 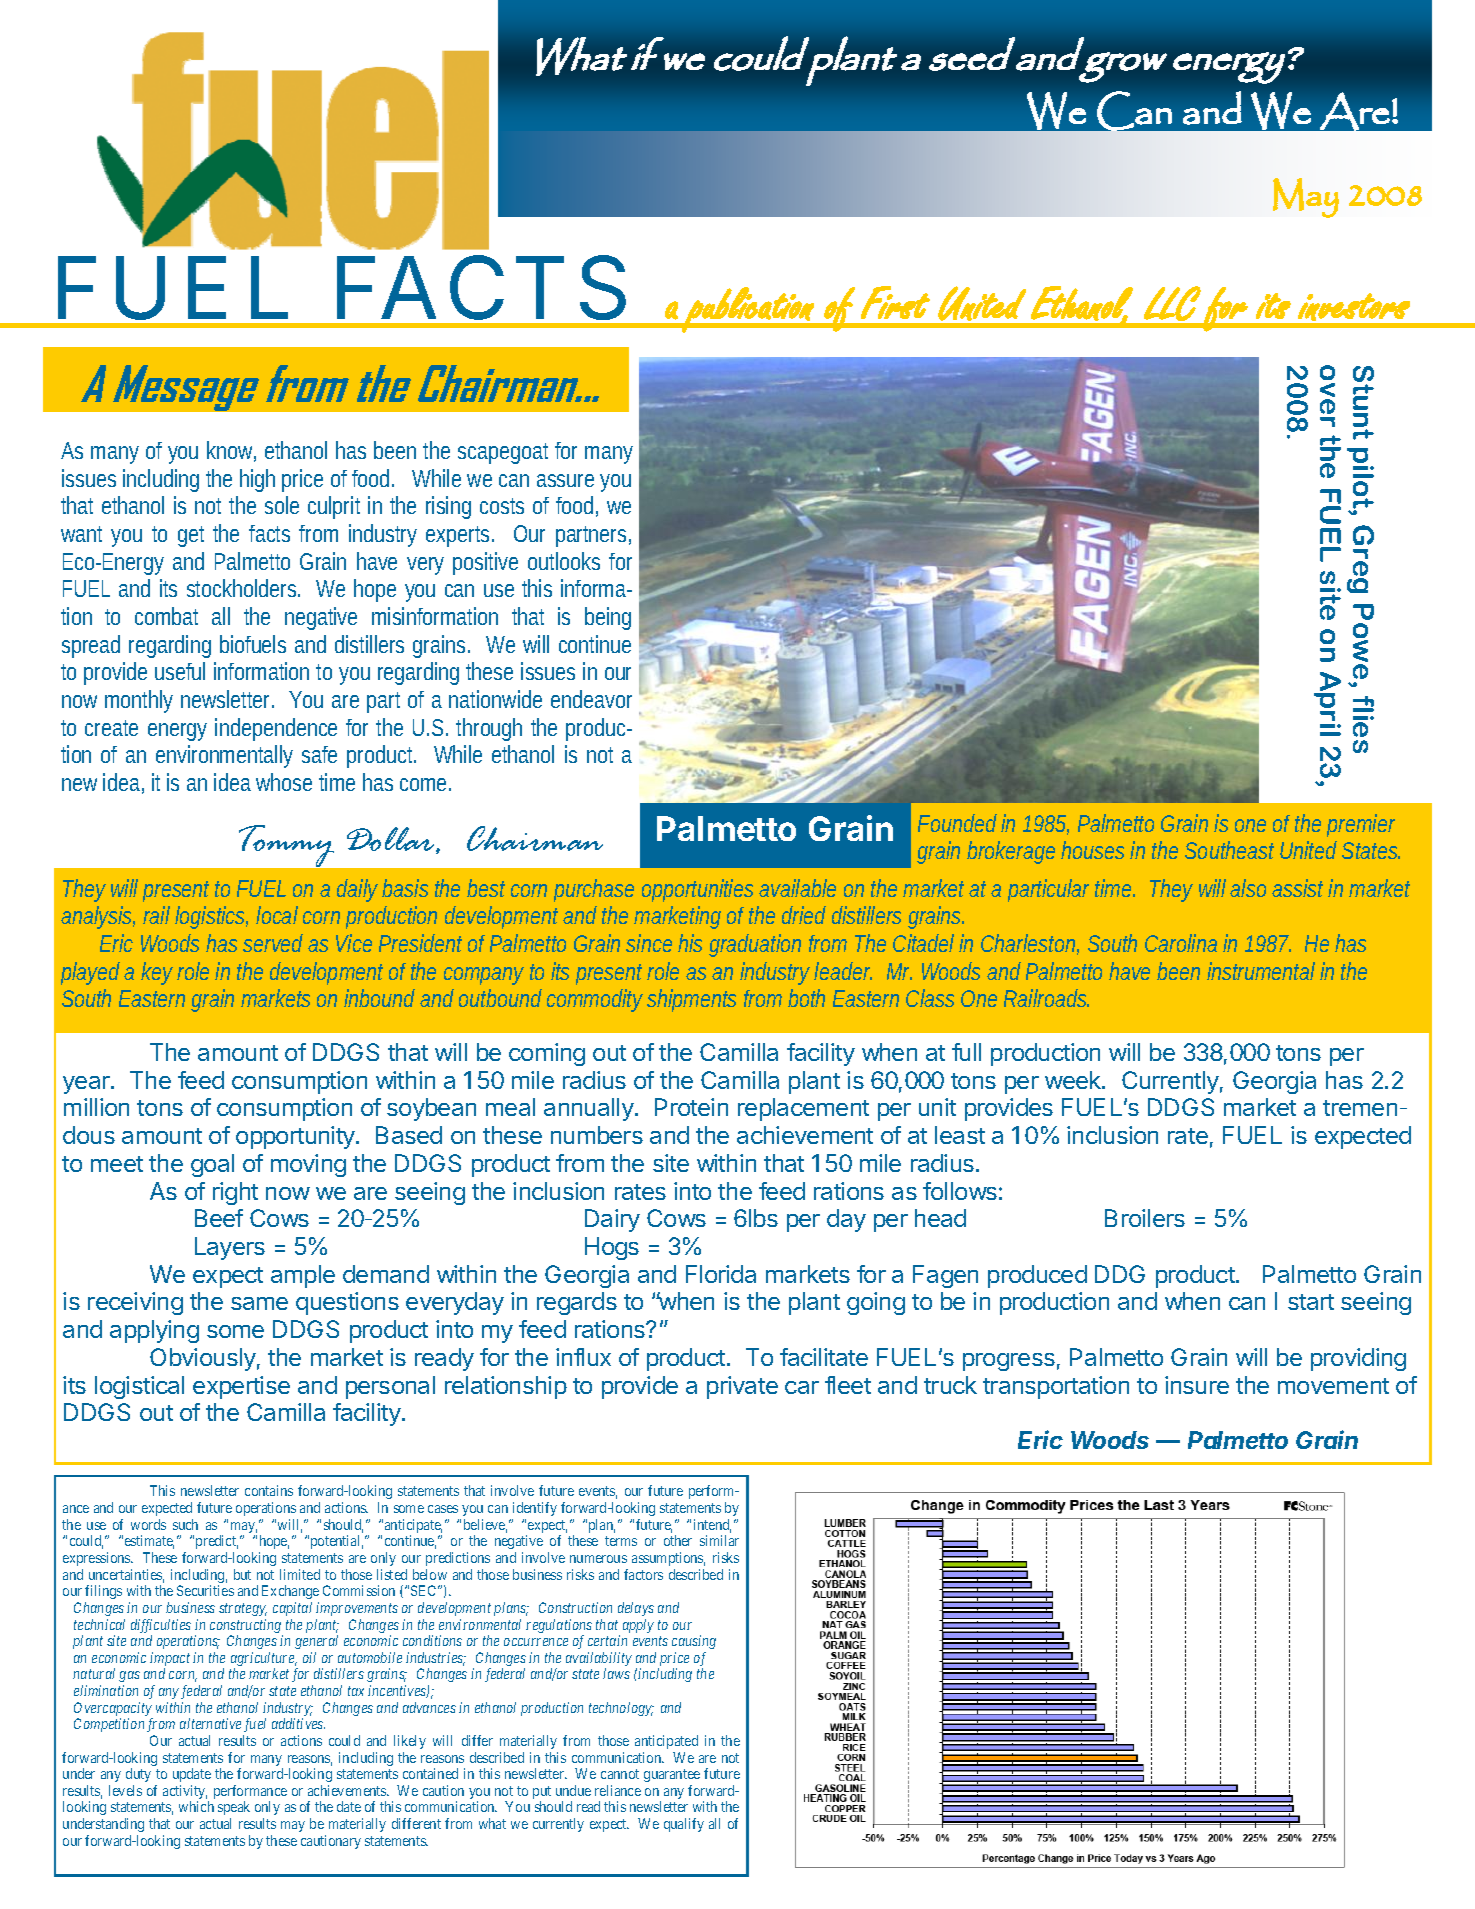 I want to click on insure, so click(x=1197, y=1385).
